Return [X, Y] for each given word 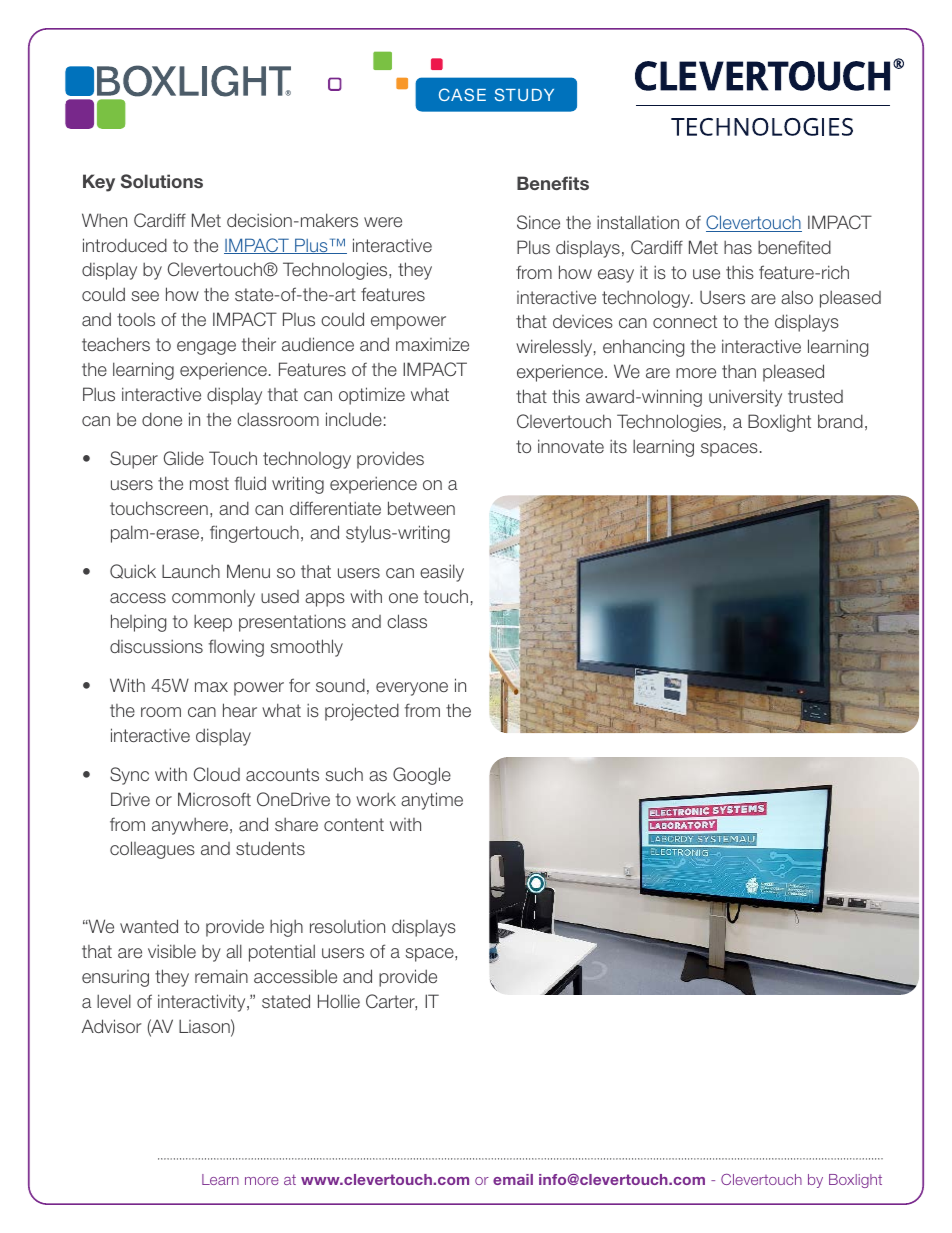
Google [422, 776]
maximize [432, 344]
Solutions [162, 181]
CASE [462, 94]
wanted [149, 926]
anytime [432, 801]
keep [213, 623]
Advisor [112, 1026]
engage [206, 348]
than [739, 371]
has [738, 247]
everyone [412, 689]
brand [840, 421]
